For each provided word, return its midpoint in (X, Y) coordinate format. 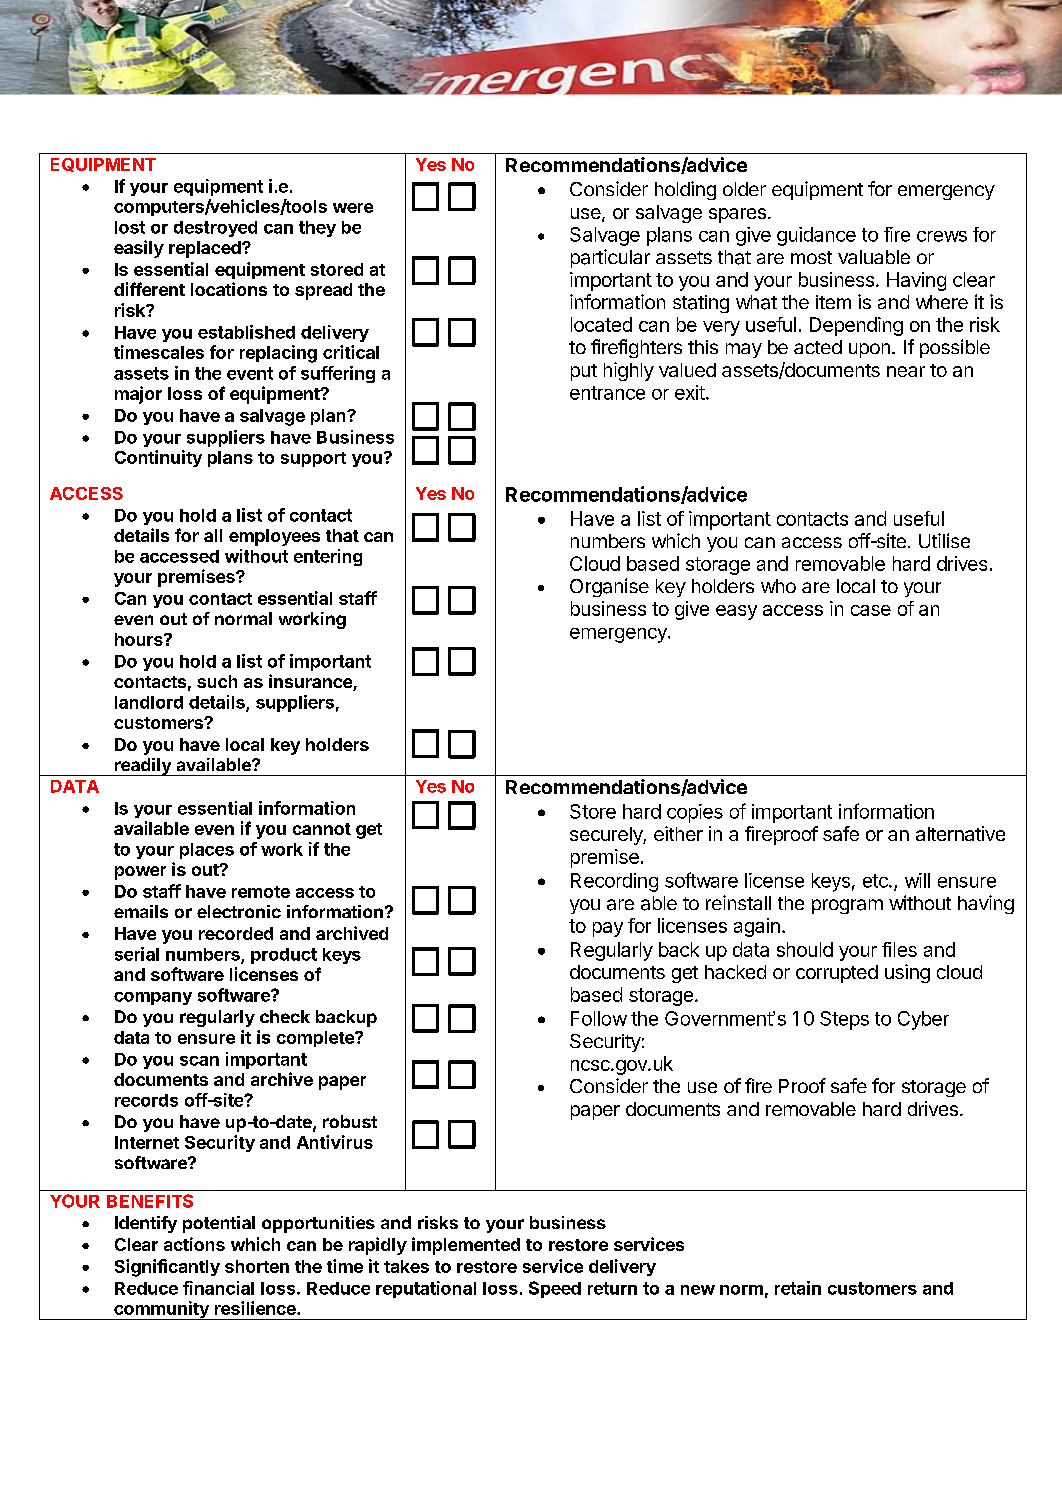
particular (610, 258)
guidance (816, 236)
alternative (960, 833)
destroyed (215, 229)
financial (218, 1288)
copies (695, 813)
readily (142, 767)
